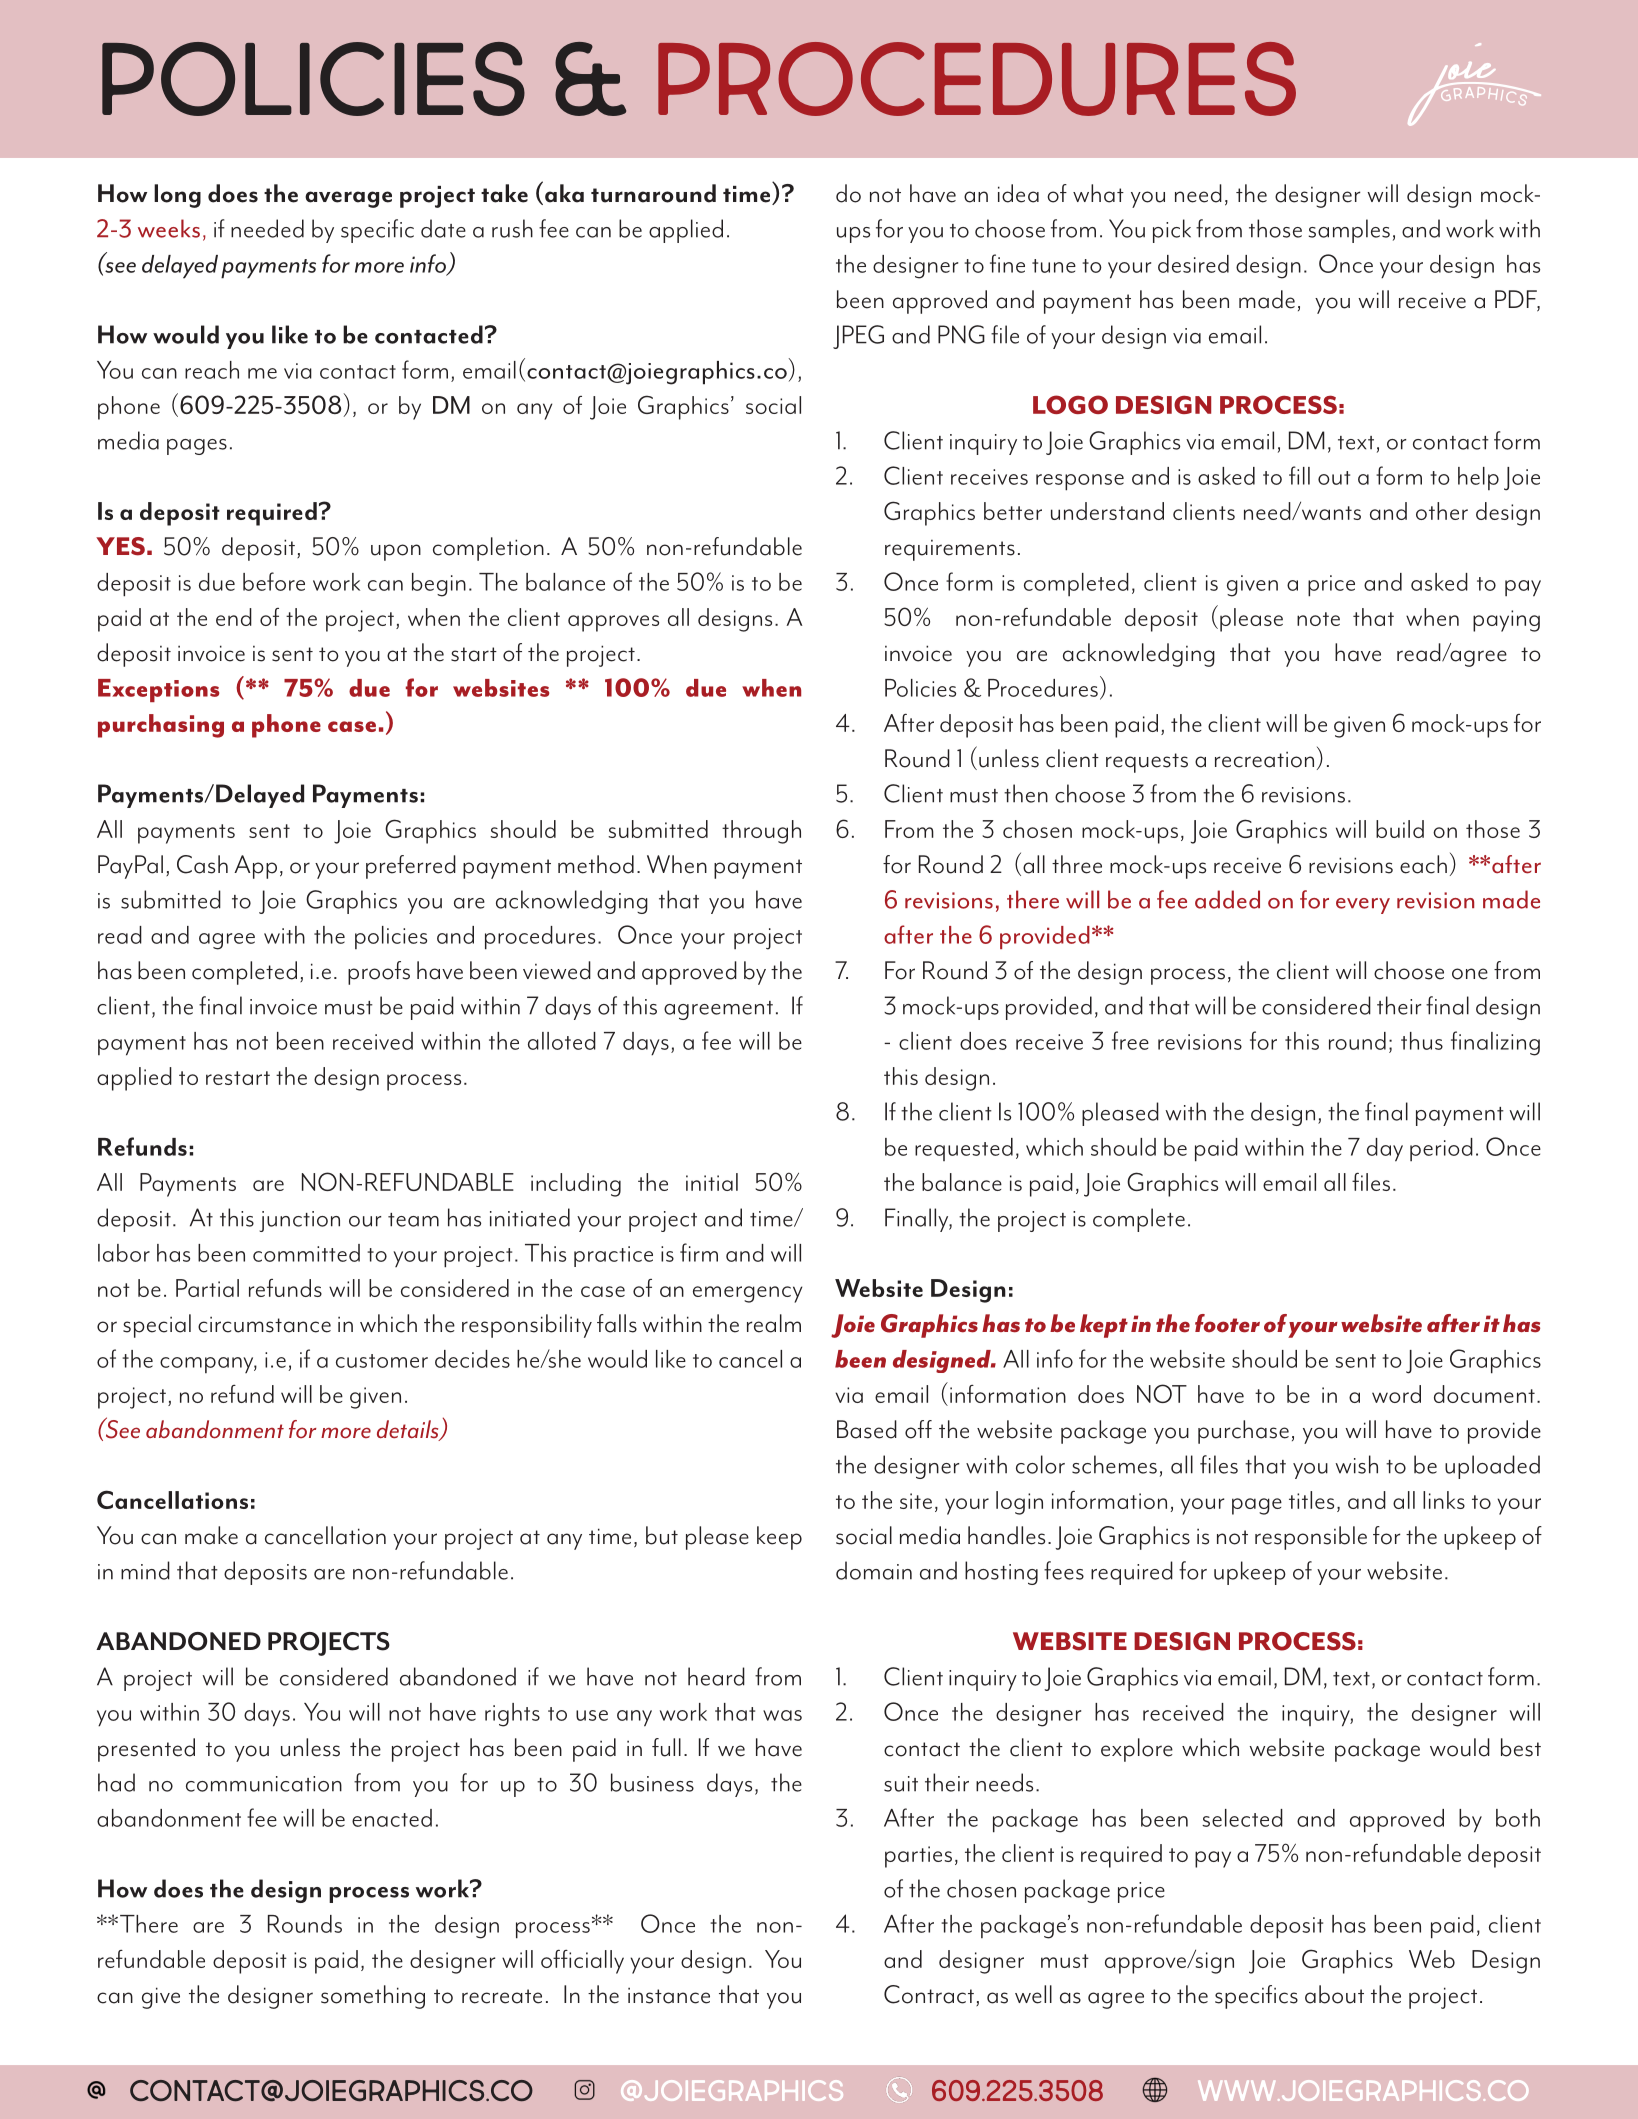 The width and height of the screenshot is (1638, 2119). Describe the element at coordinates (858, 337) in the screenshot. I see `JPEG` at that location.
